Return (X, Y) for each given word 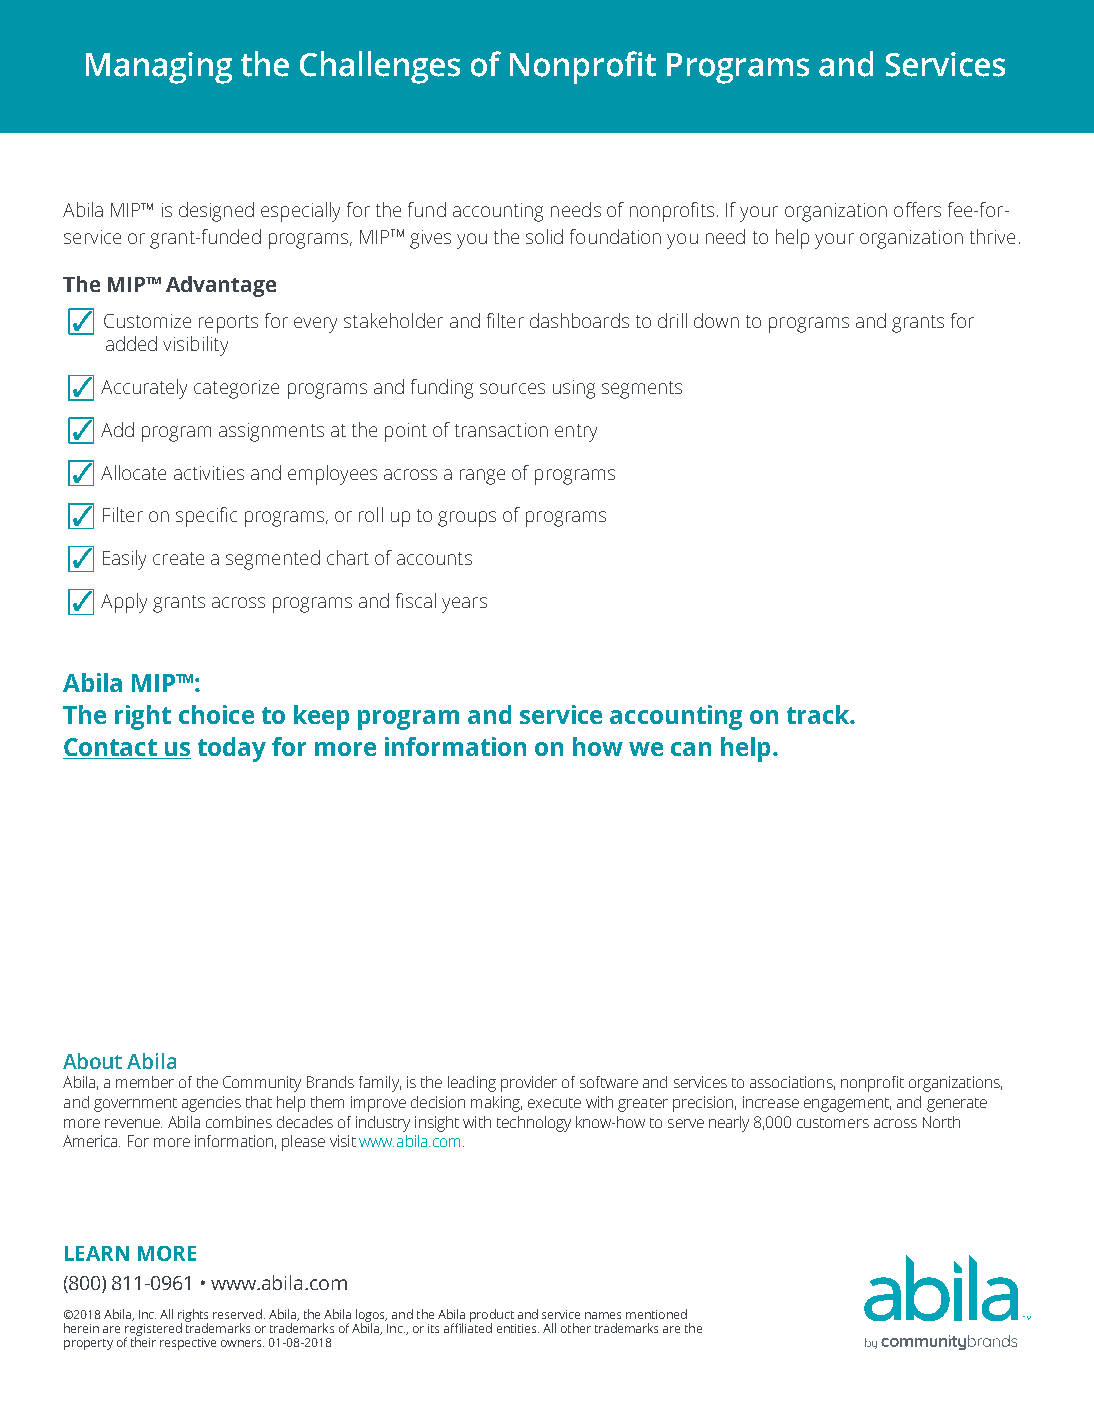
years (464, 605)
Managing (159, 68)
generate (957, 1105)
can (691, 749)
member (145, 1082)
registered (153, 1330)
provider (529, 1084)
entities (518, 1328)
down (716, 320)
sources (512, 388)
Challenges (380, 67)
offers (917, 209)
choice (216, 714)
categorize (236, 389)
